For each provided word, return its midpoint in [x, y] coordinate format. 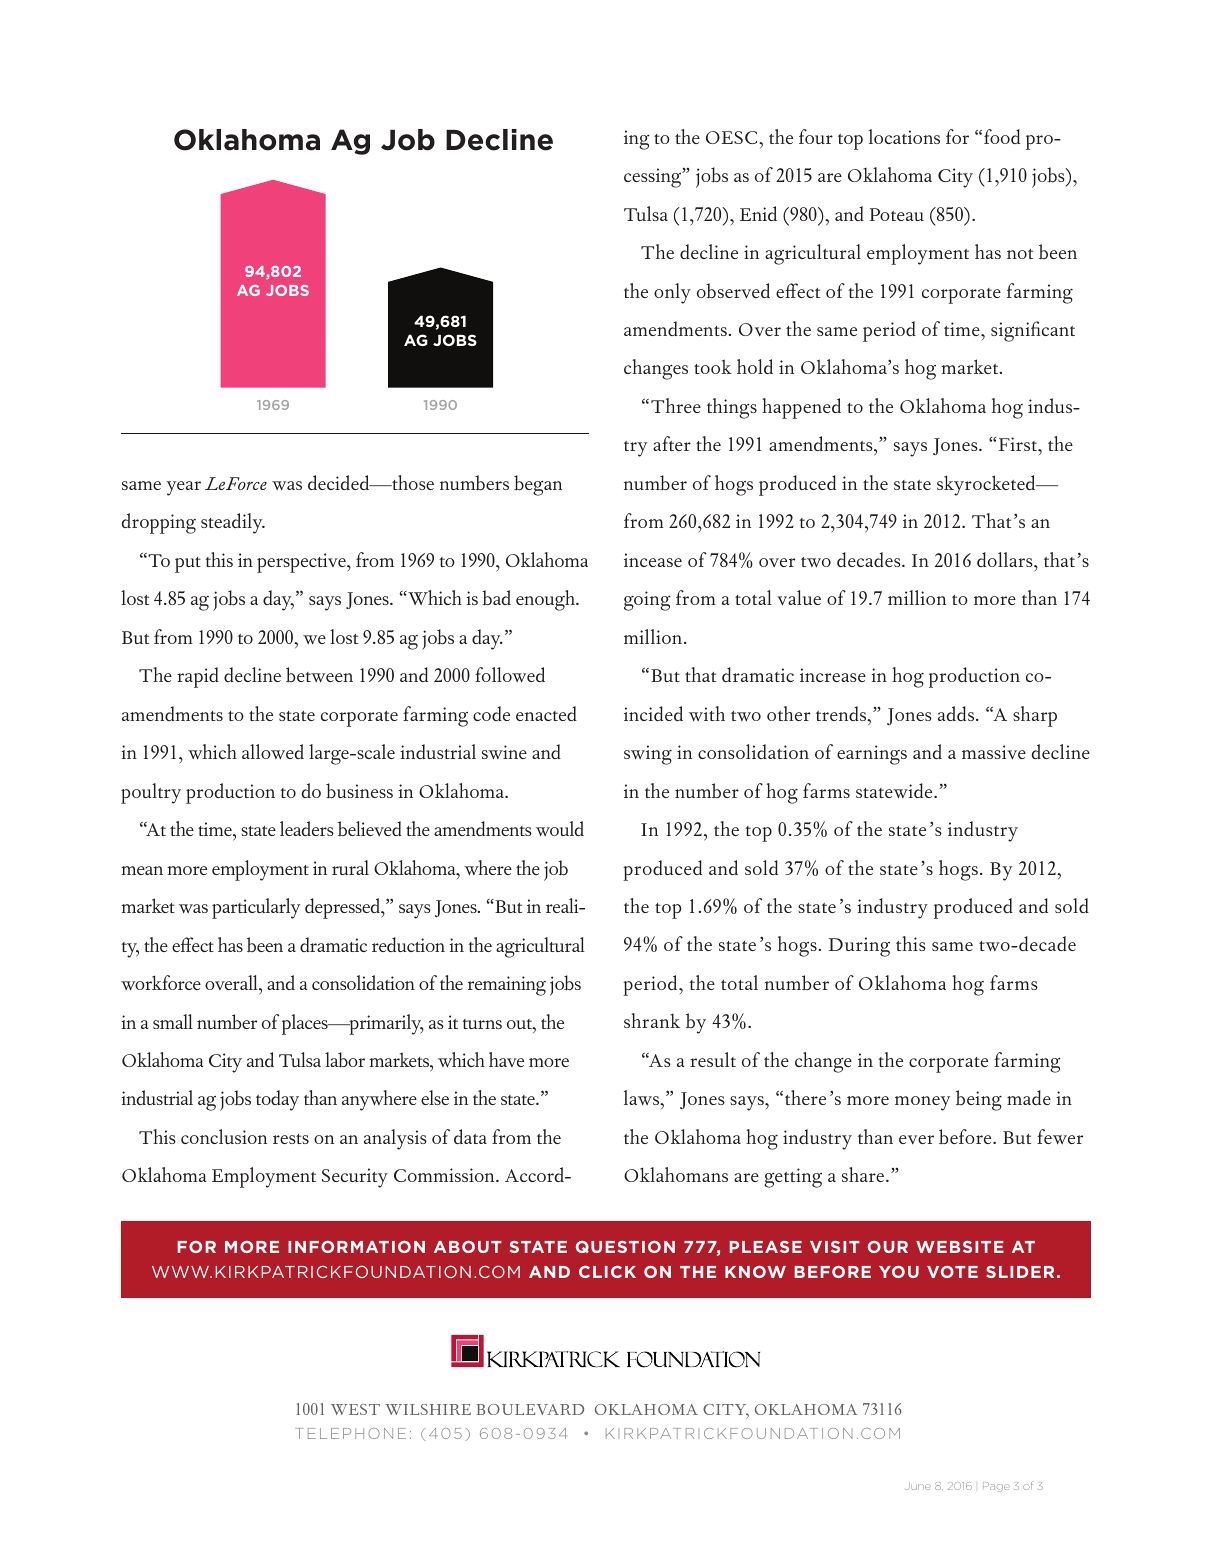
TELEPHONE [350, 1433]
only [672, 293]
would [560, 828]
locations [904, 136]
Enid [758, 213]
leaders [307, 828]
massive [994, 752]
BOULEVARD [530, 1409]
